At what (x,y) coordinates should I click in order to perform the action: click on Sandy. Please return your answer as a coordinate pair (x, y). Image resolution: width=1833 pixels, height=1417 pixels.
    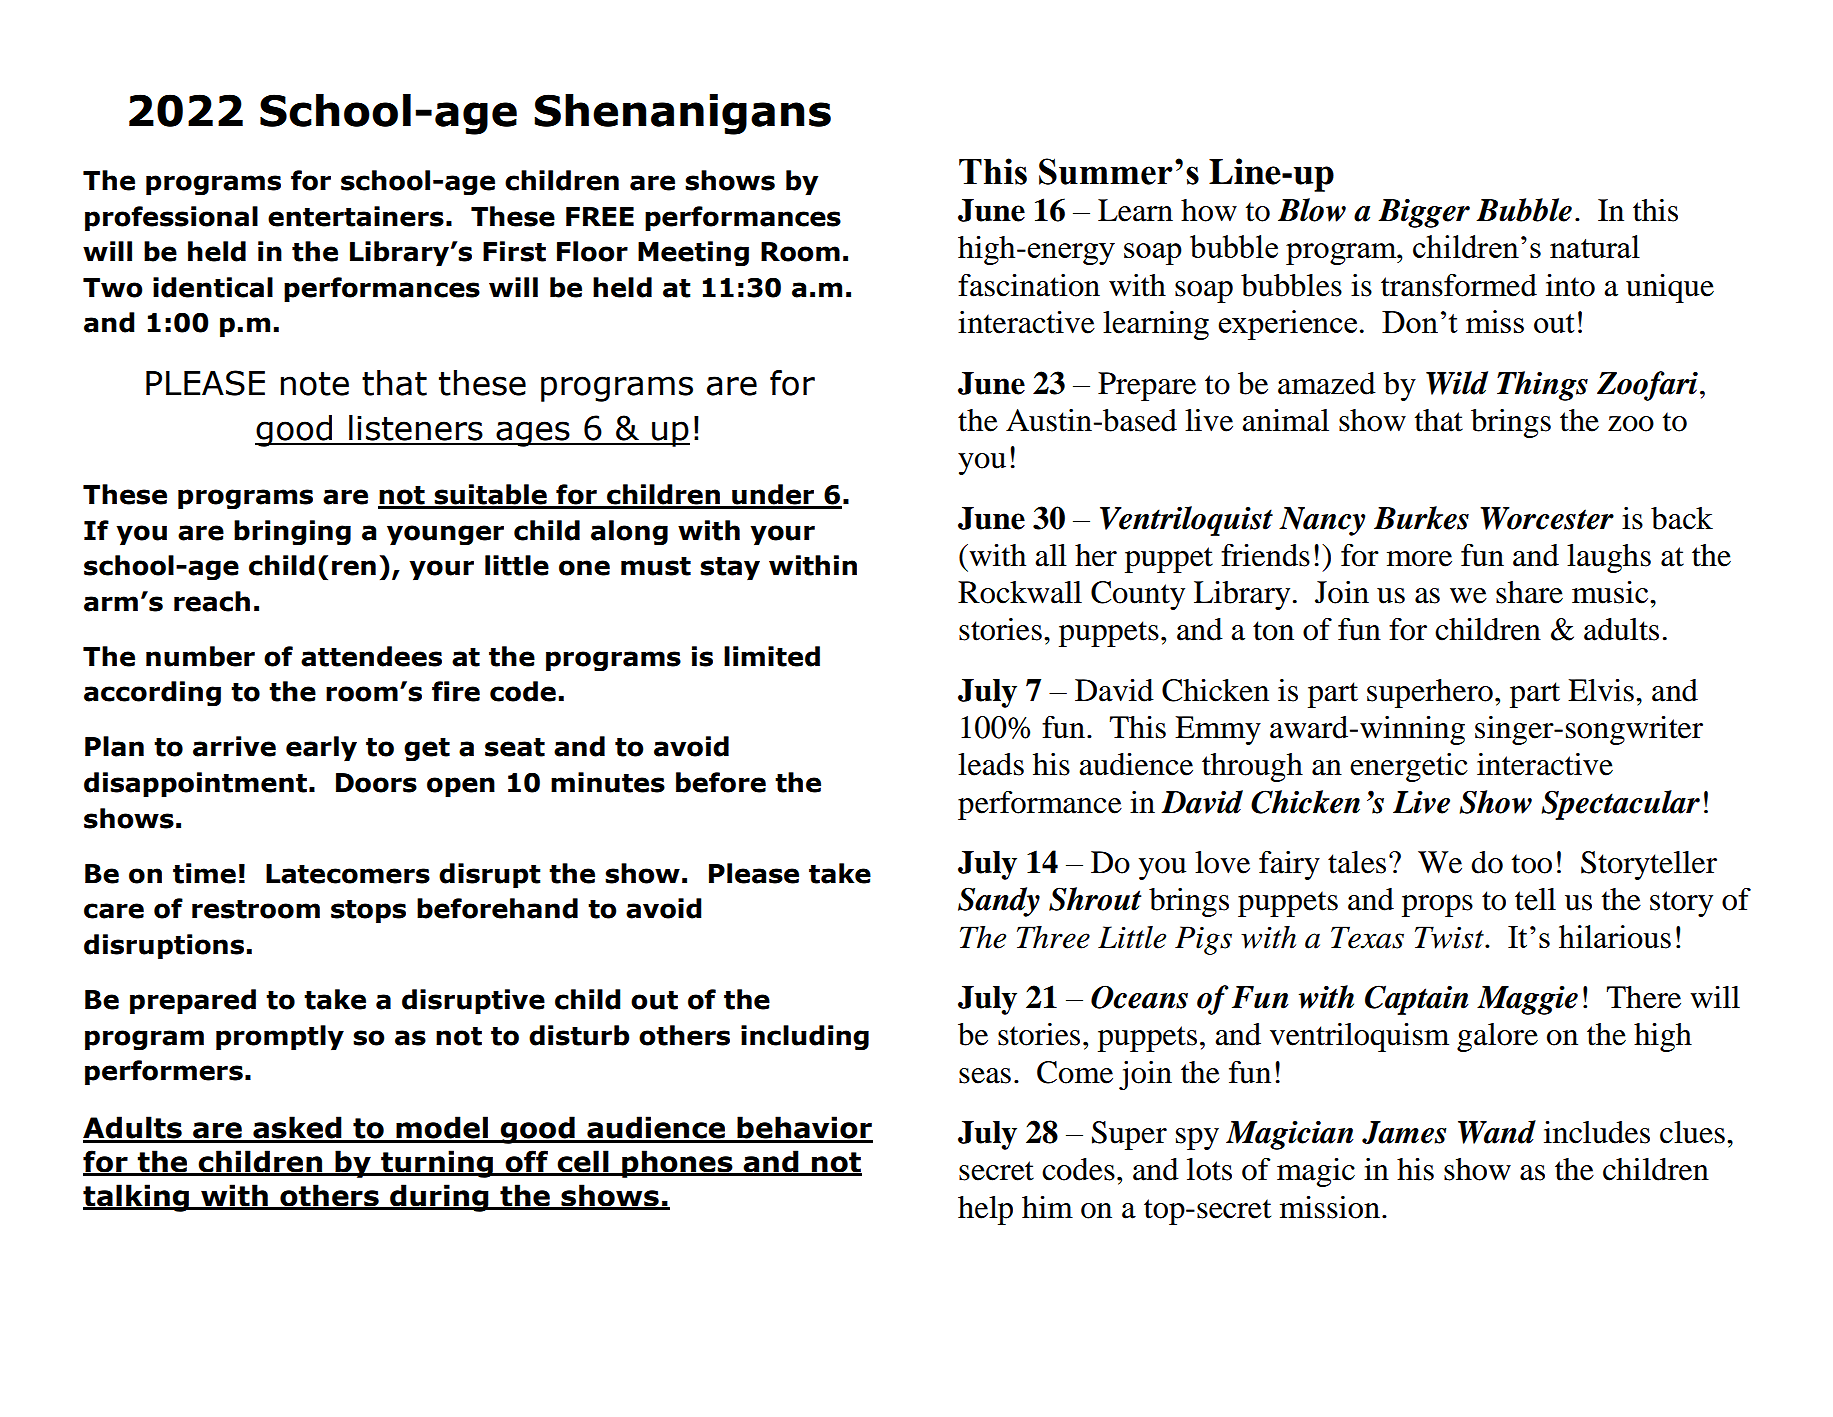
    Looking at the image, I should click on (999, 902).
